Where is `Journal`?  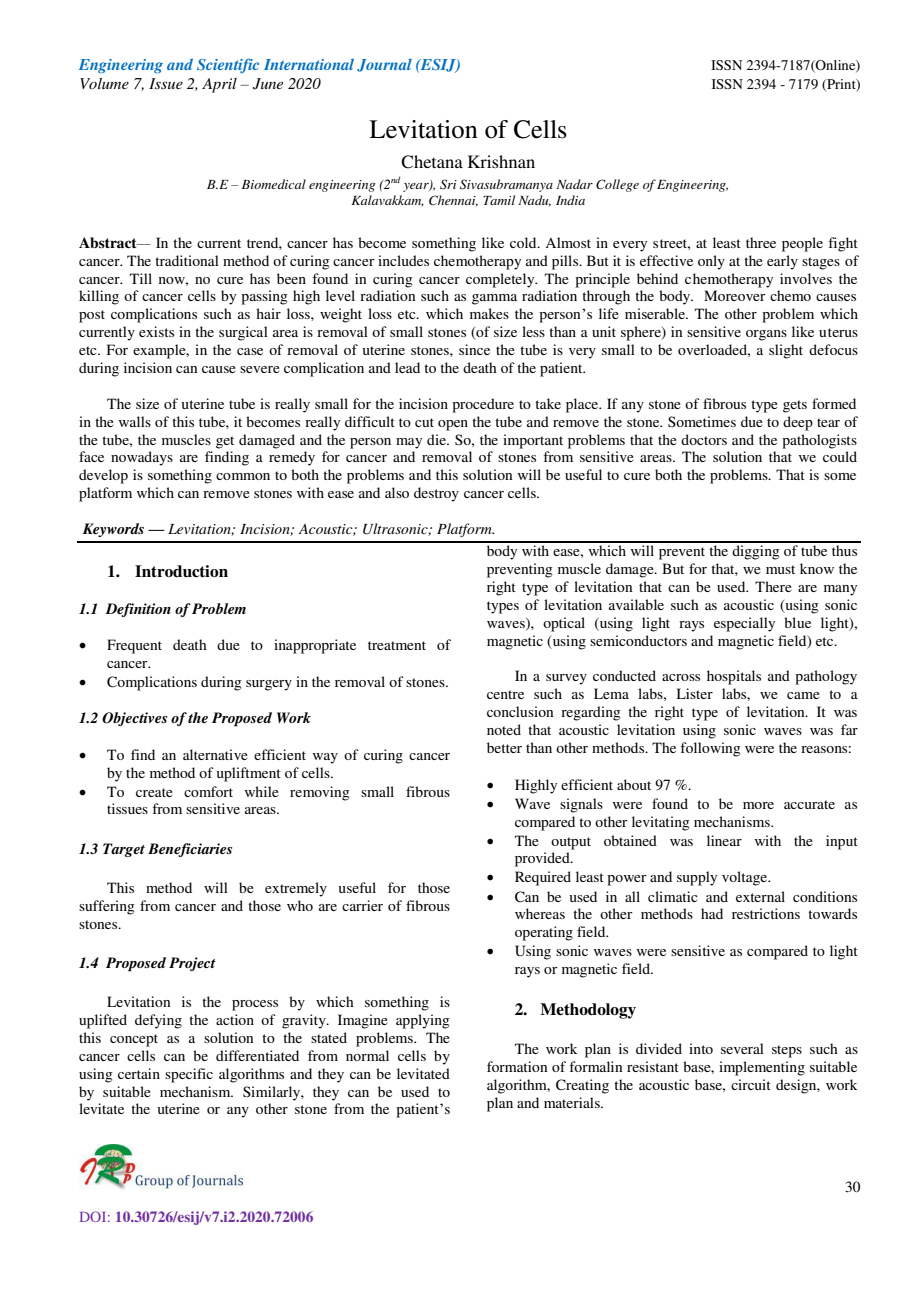
Journal is located at coordinates (384, 65).
